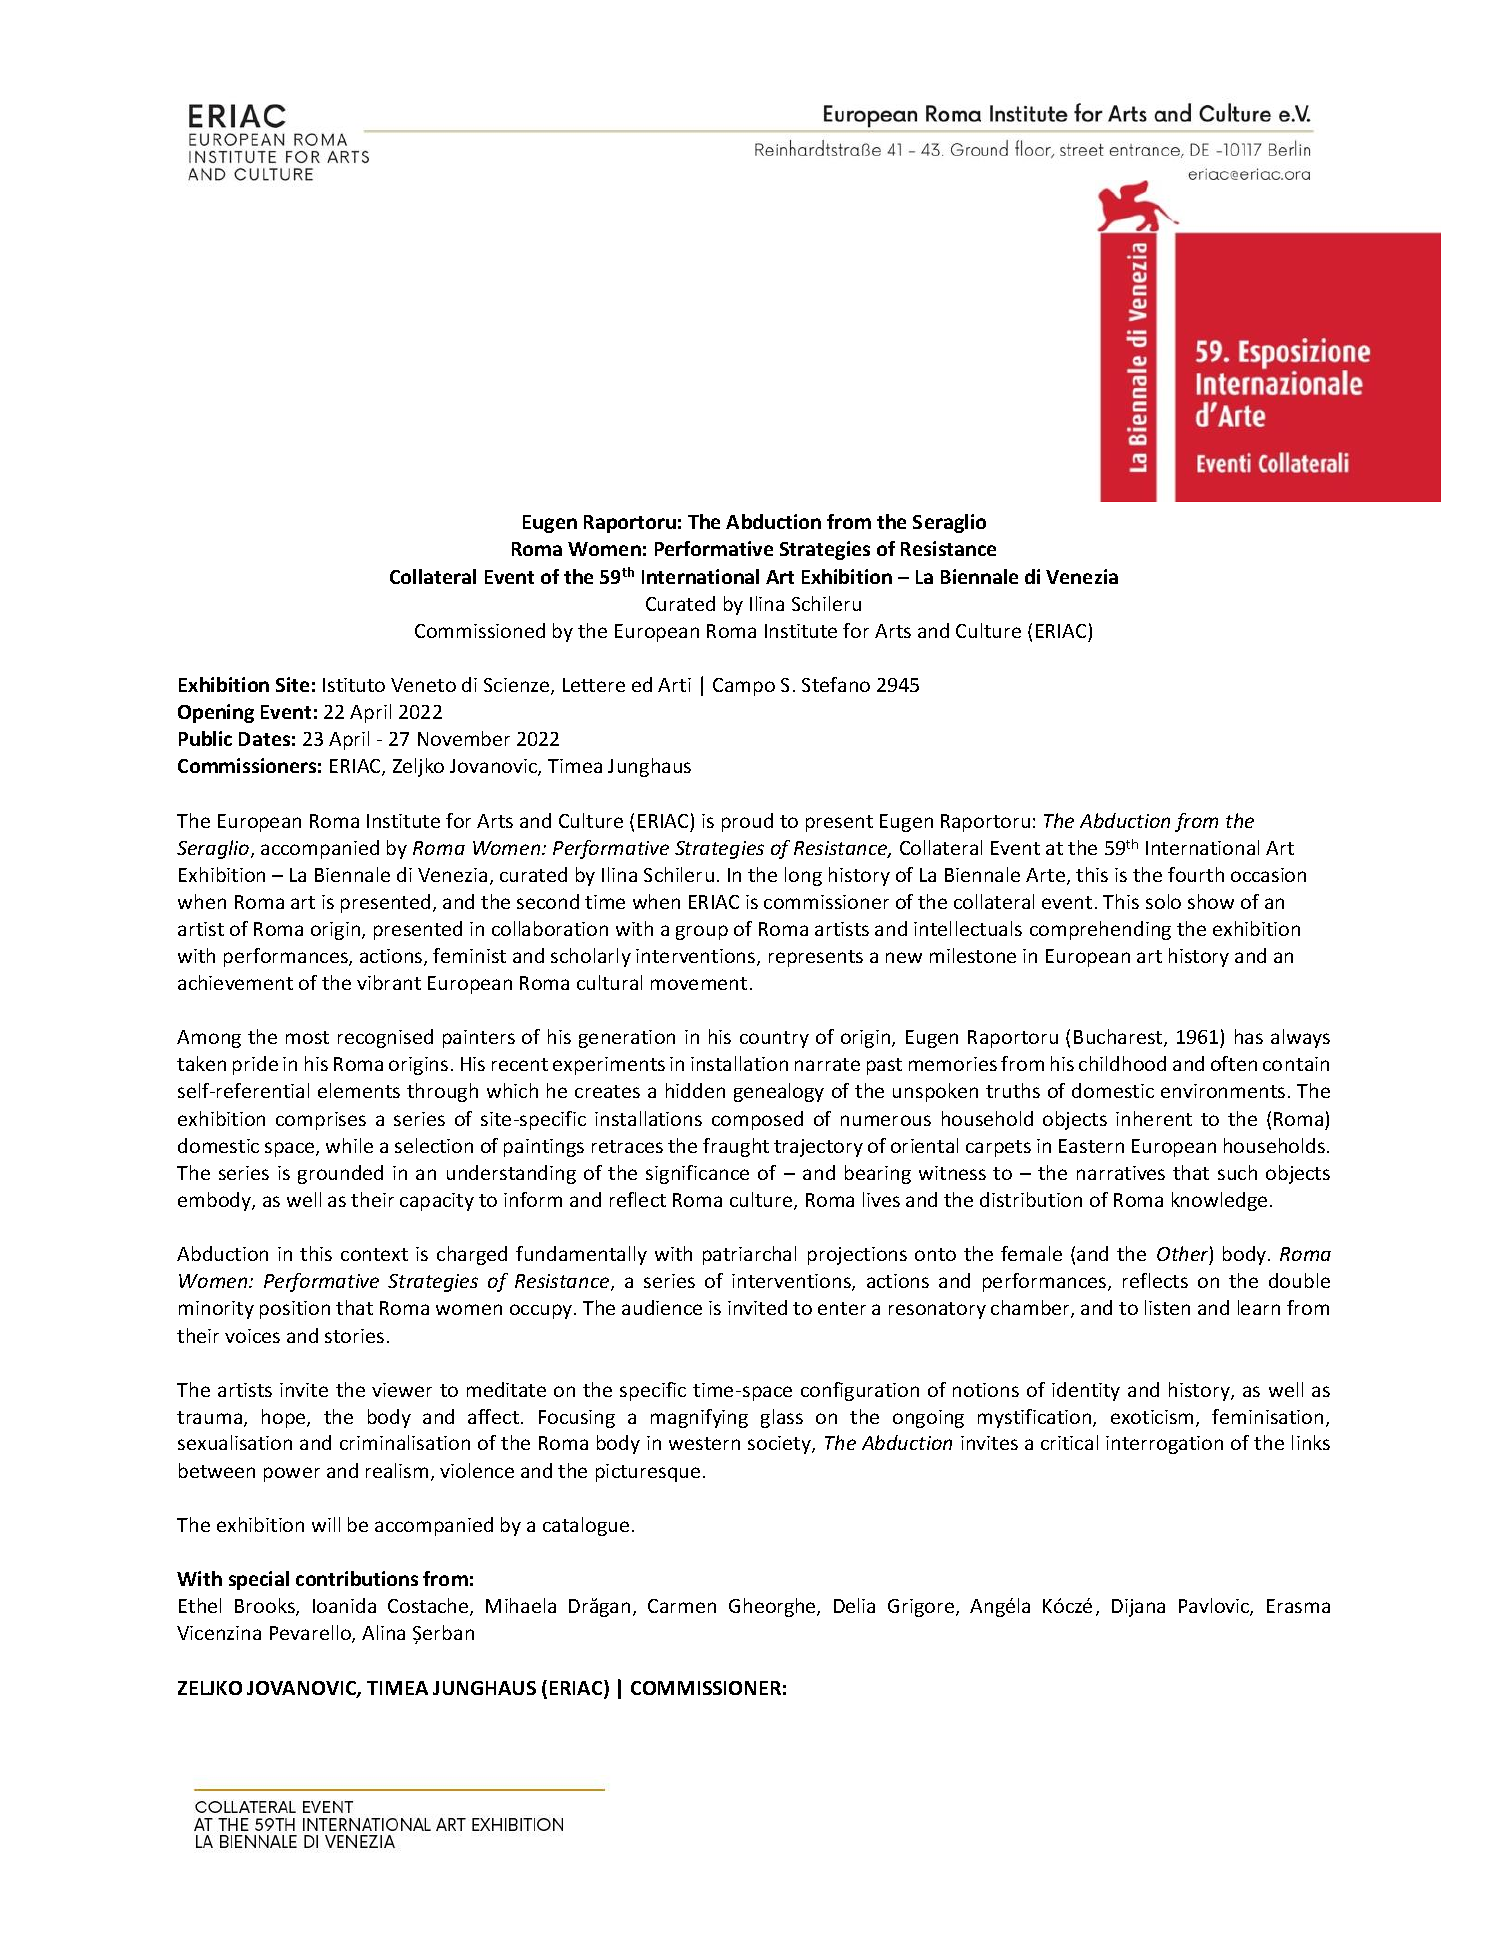 The image size is (1509, 1953). I want to click on listen, so click(1167, 1307).
